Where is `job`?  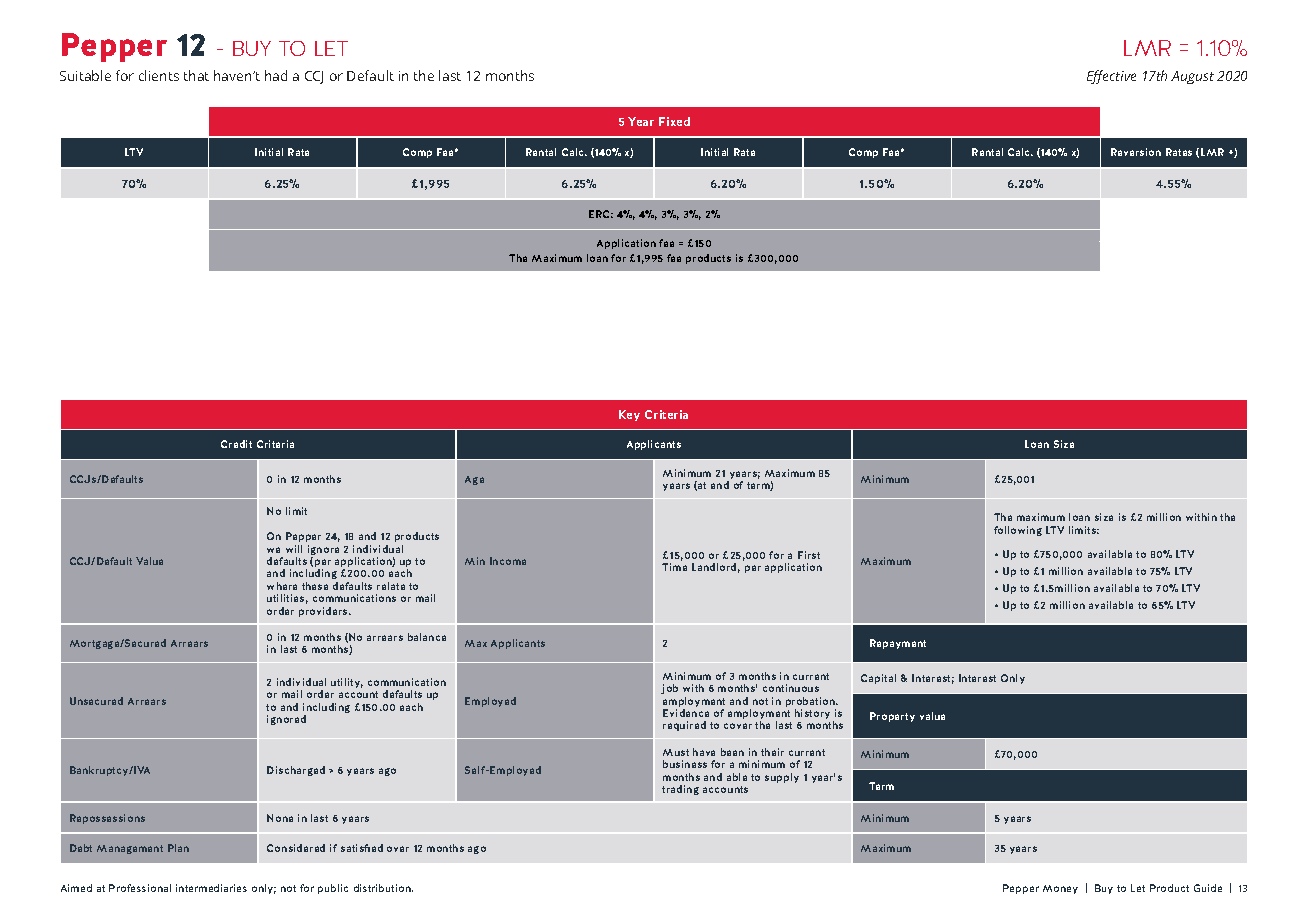 job is located at coordinates (669, 689).
